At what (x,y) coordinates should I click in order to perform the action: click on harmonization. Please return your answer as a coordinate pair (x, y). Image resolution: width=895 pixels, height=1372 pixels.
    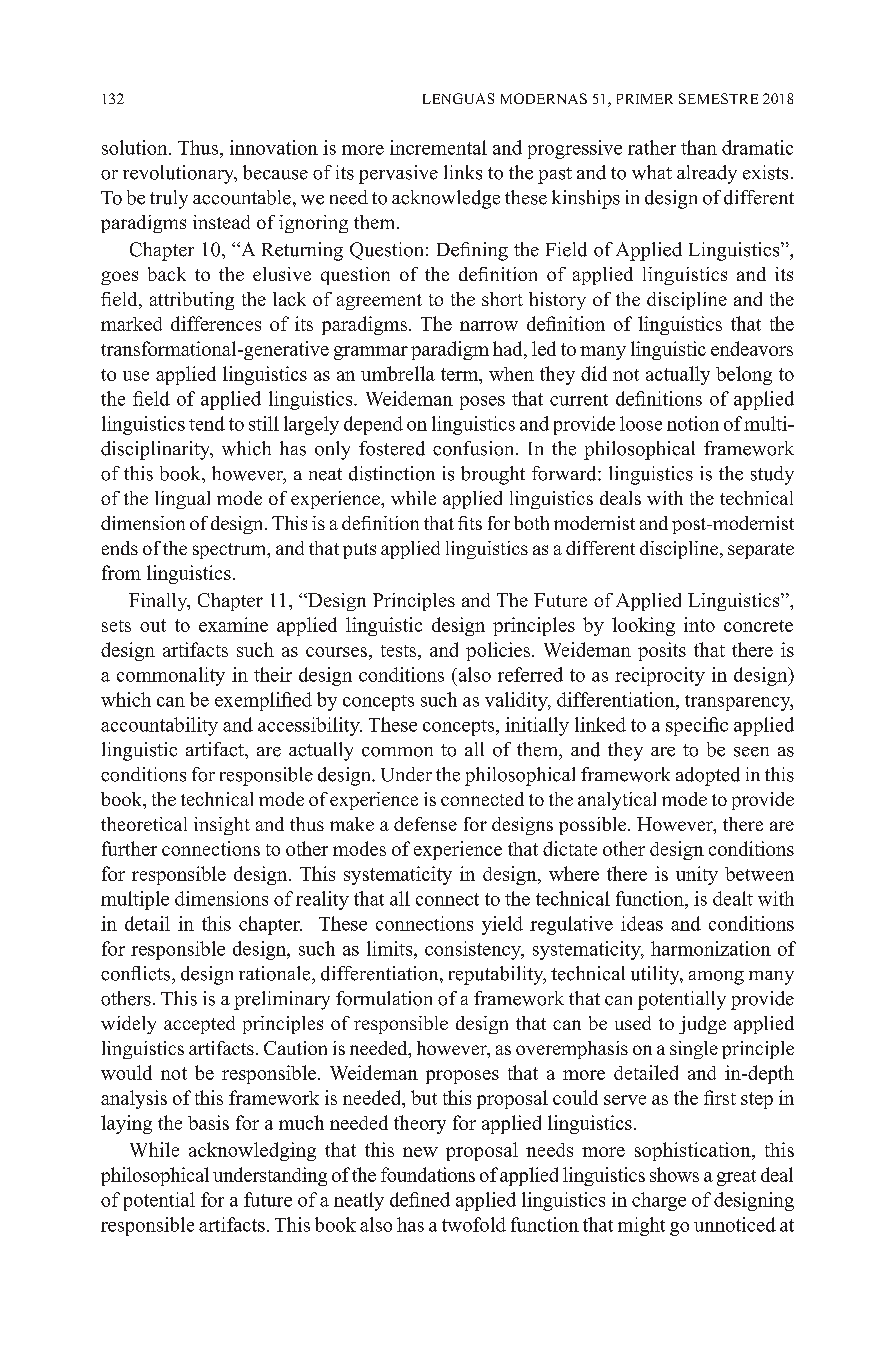
    Looking at the image, I should click on (711, 948).
